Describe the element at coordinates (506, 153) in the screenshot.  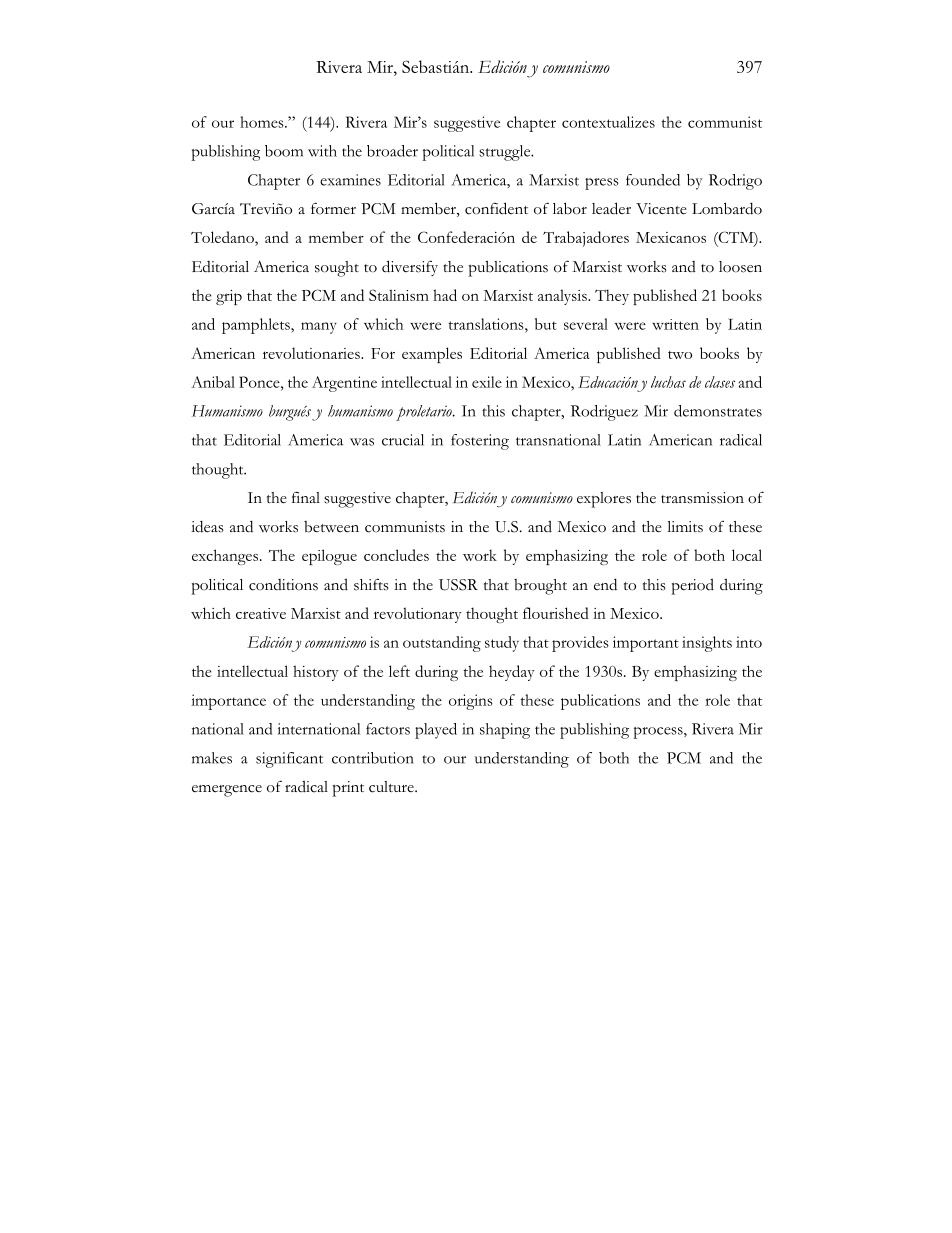
I see `struggle` at that location.
